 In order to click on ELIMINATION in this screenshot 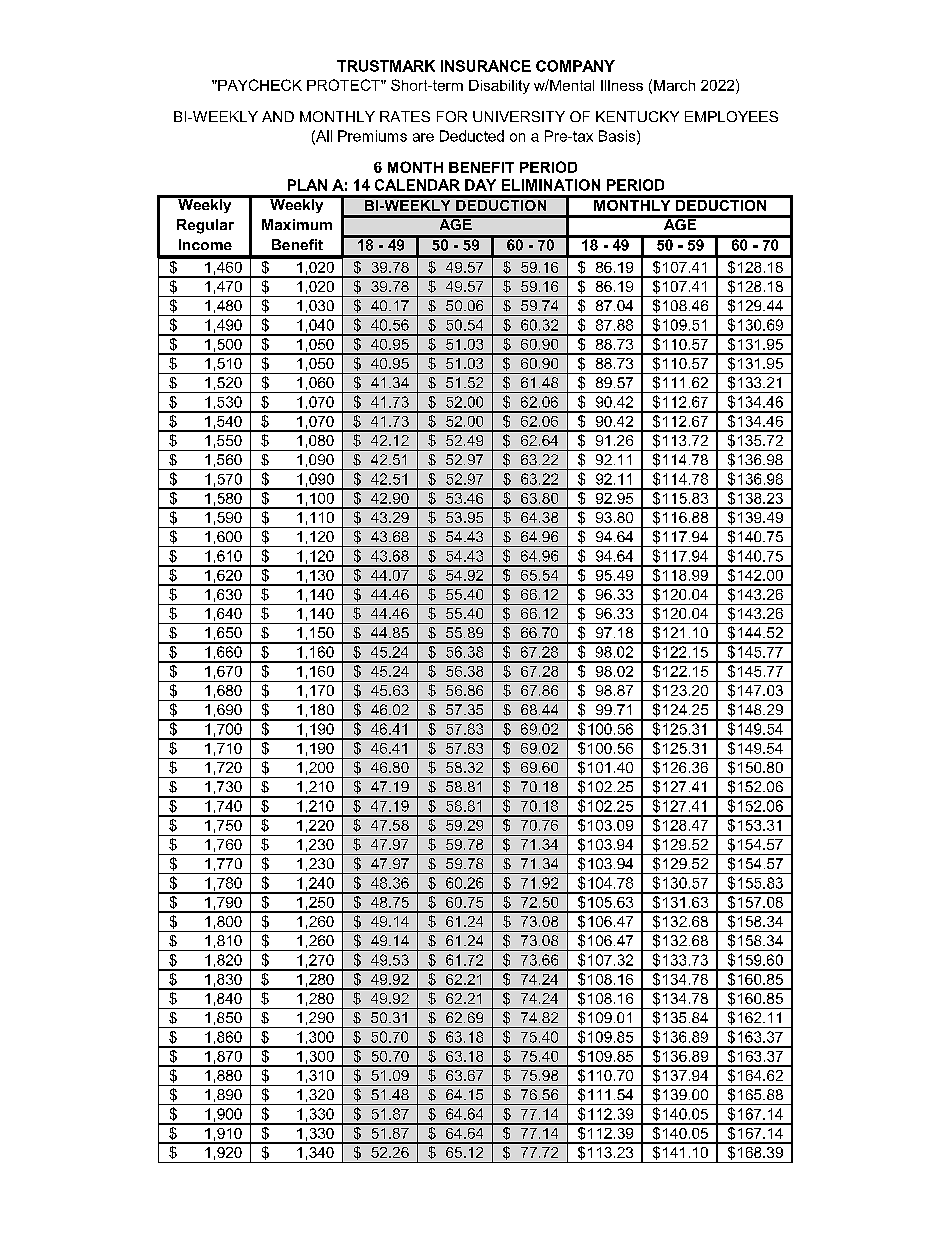, I will do `click(551, 185)`.
